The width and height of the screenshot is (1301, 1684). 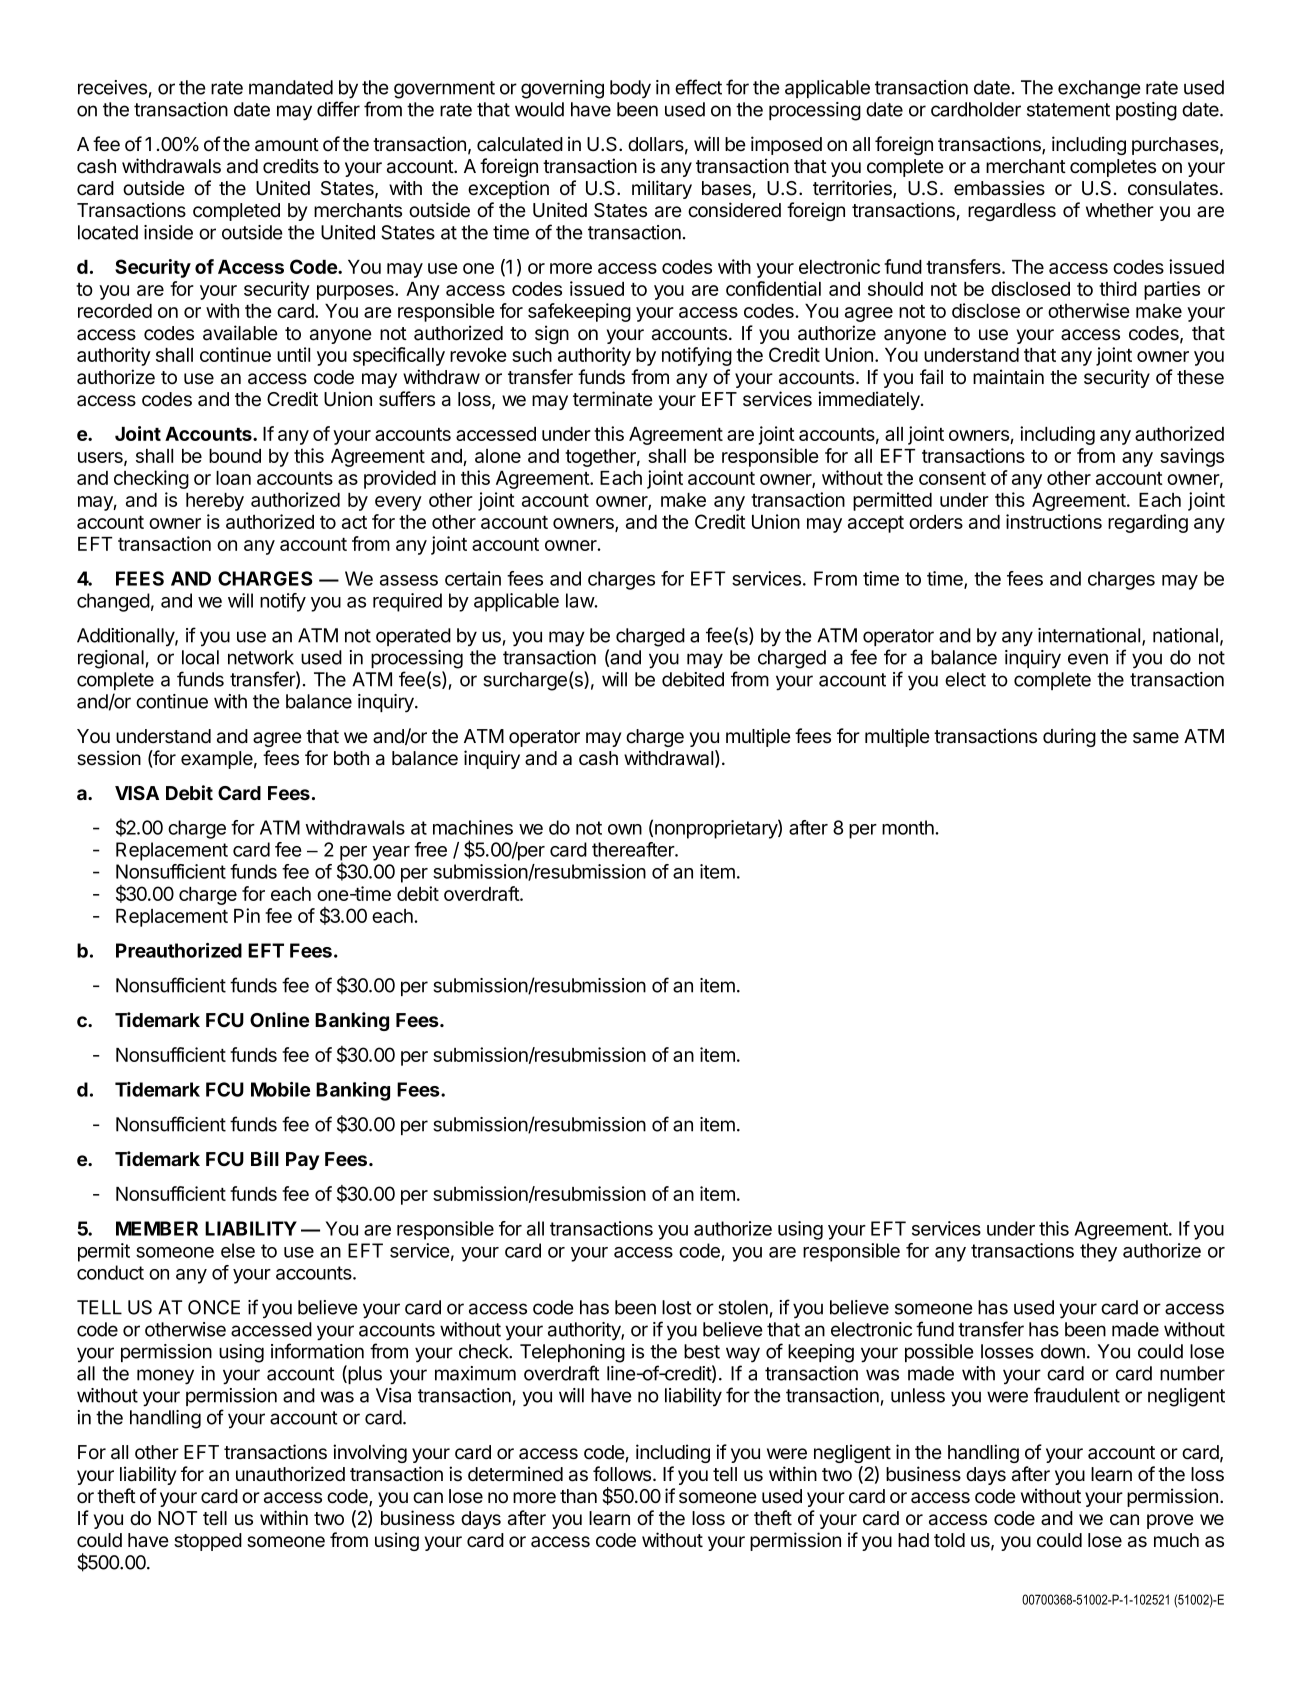 I want to click on amount, so click(x=287, y=145).
